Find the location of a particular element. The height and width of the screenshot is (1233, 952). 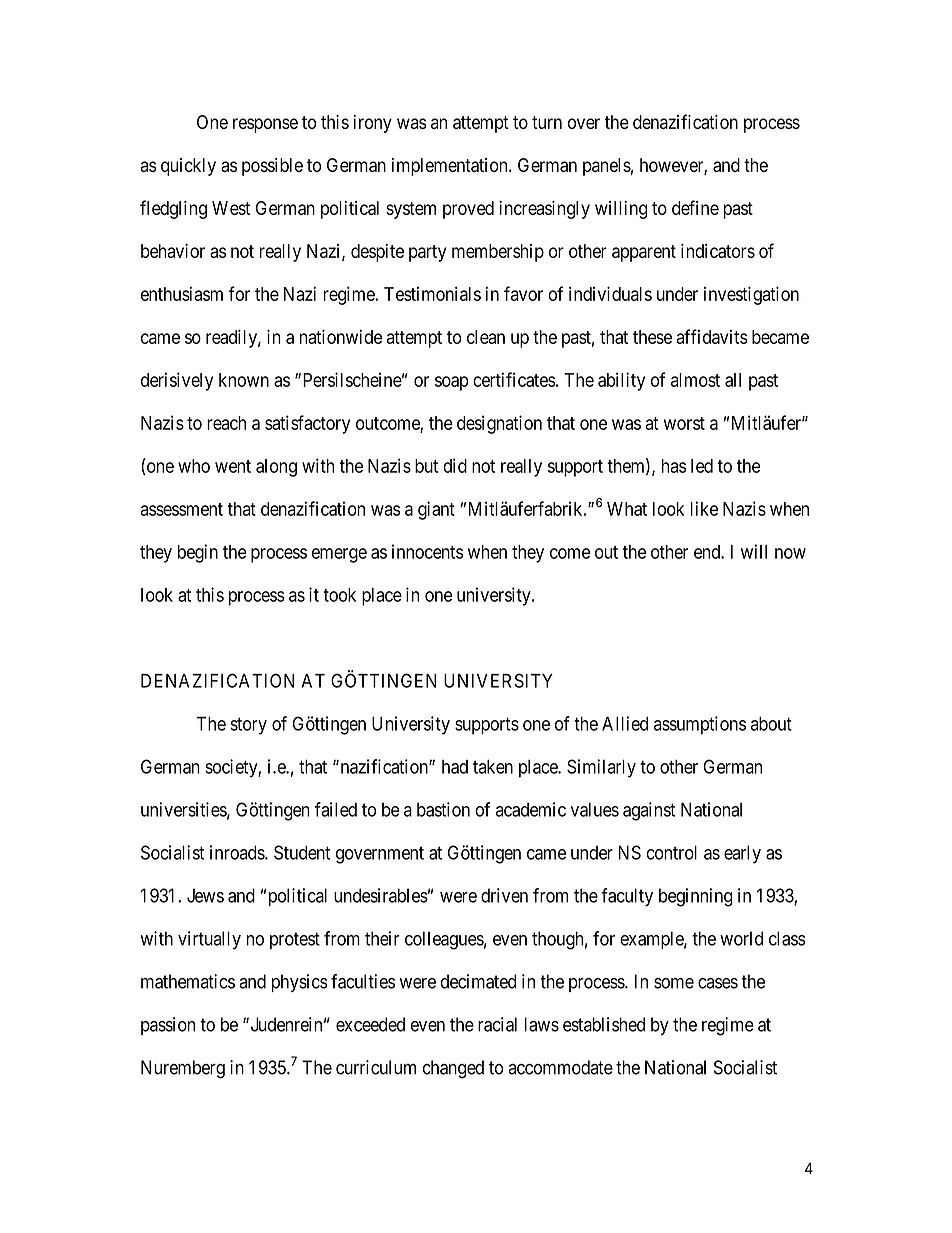

possible is located at coordinates (272, 167).
